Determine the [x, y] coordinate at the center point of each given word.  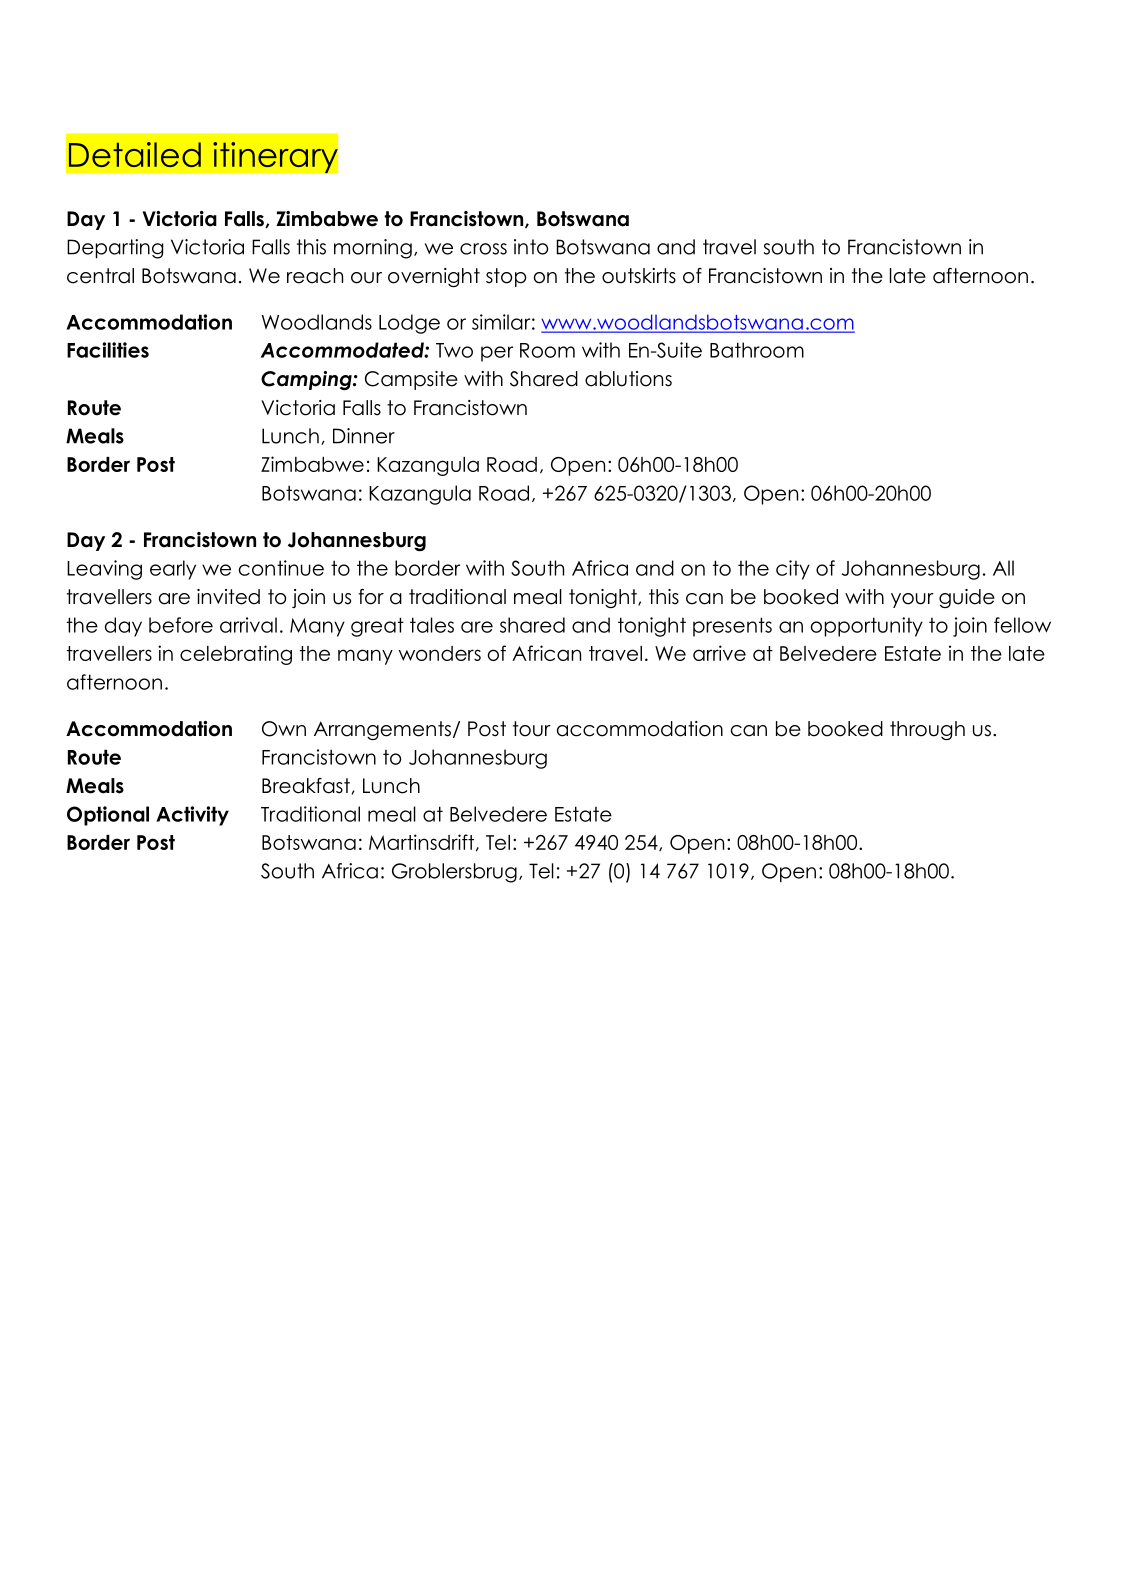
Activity [192, 816]
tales [432, 625]
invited [228, 597]
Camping [307, 380]
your [912, 600]
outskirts [639, 276]
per [497, 354]
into [531, 247]
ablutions [628, 379]
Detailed [135, 154]
